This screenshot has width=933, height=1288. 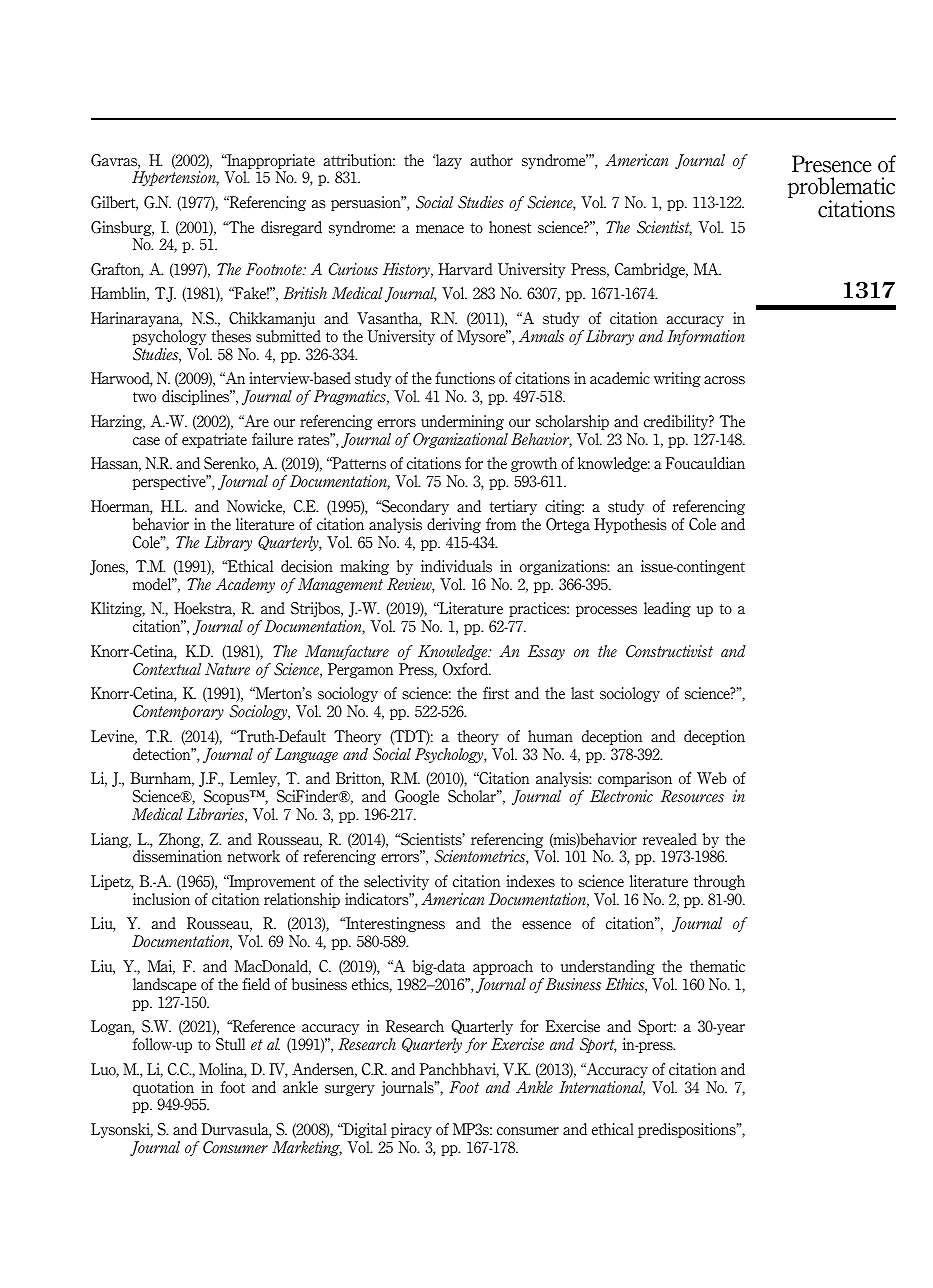 I want to click on undermining, so click(x=462, y=422).
